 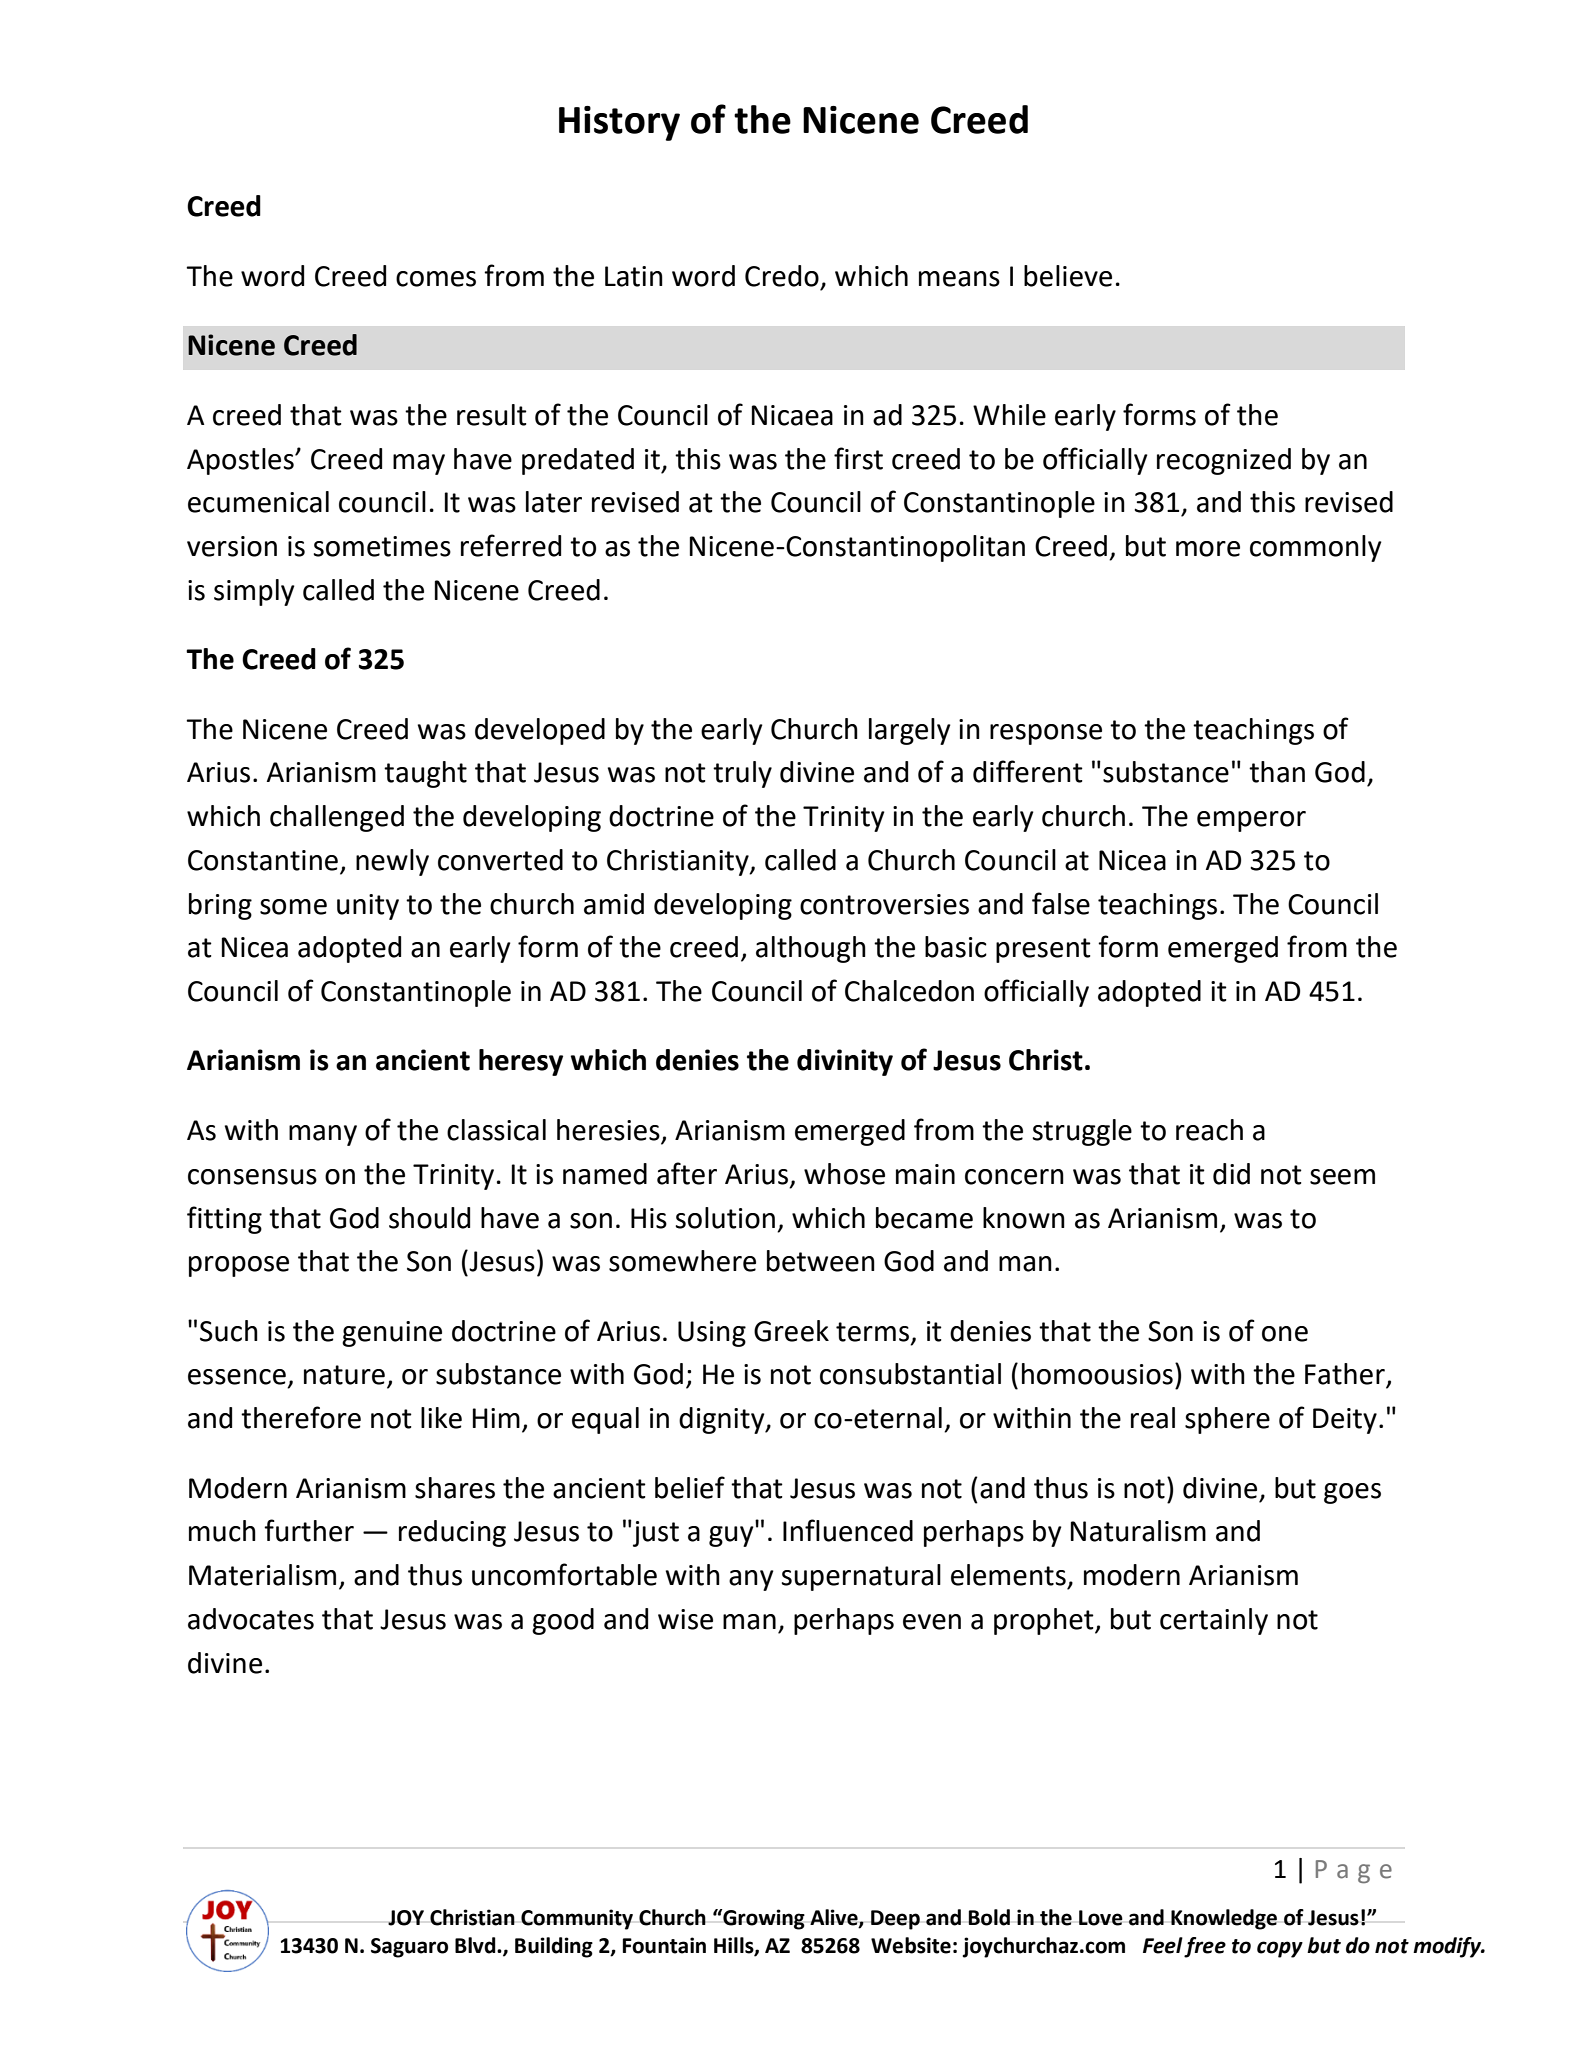 I want to click on genuine, so click(x=392, y=1334).
